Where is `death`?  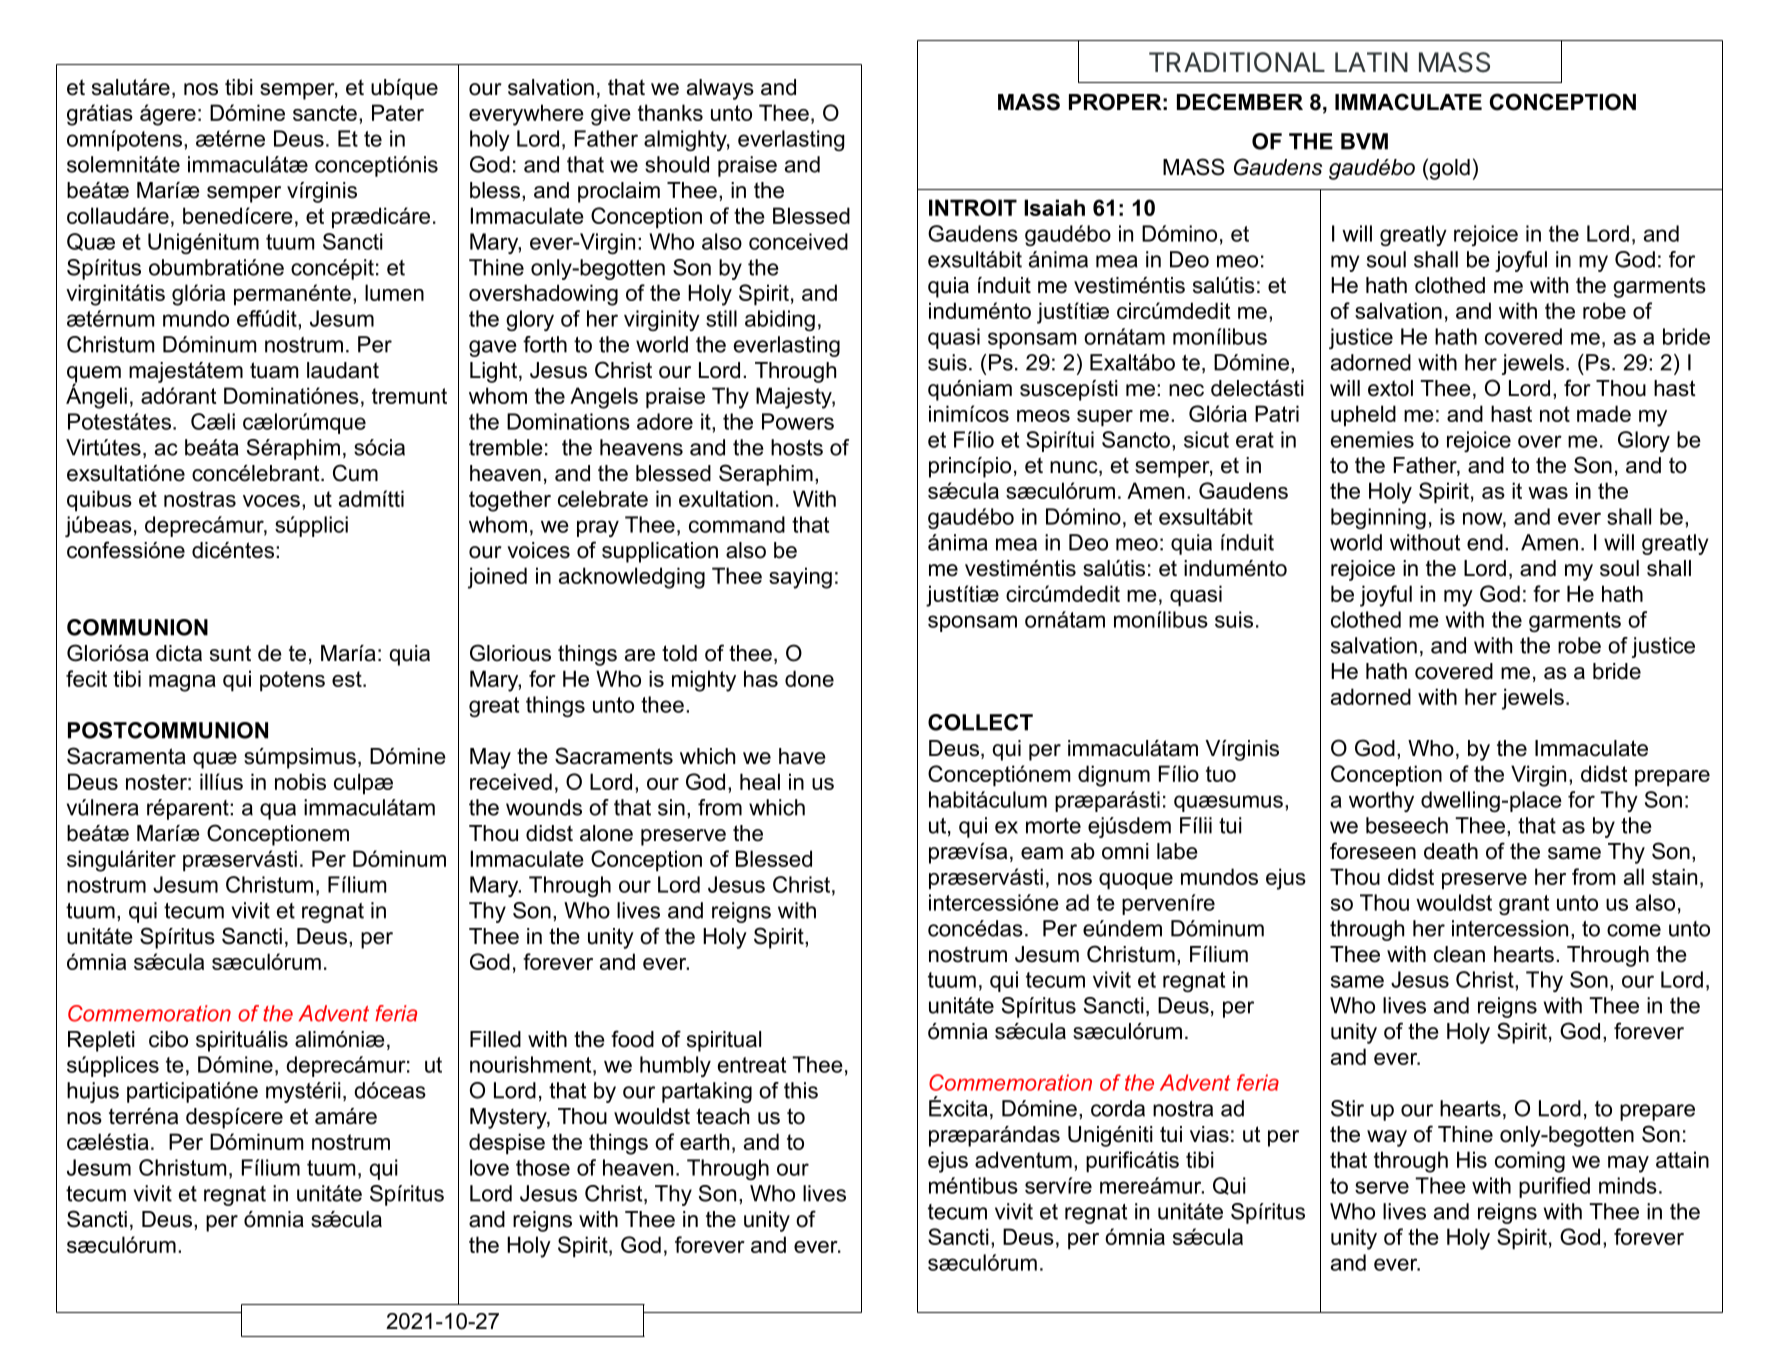 death is located at coordinates (1451, 851).
